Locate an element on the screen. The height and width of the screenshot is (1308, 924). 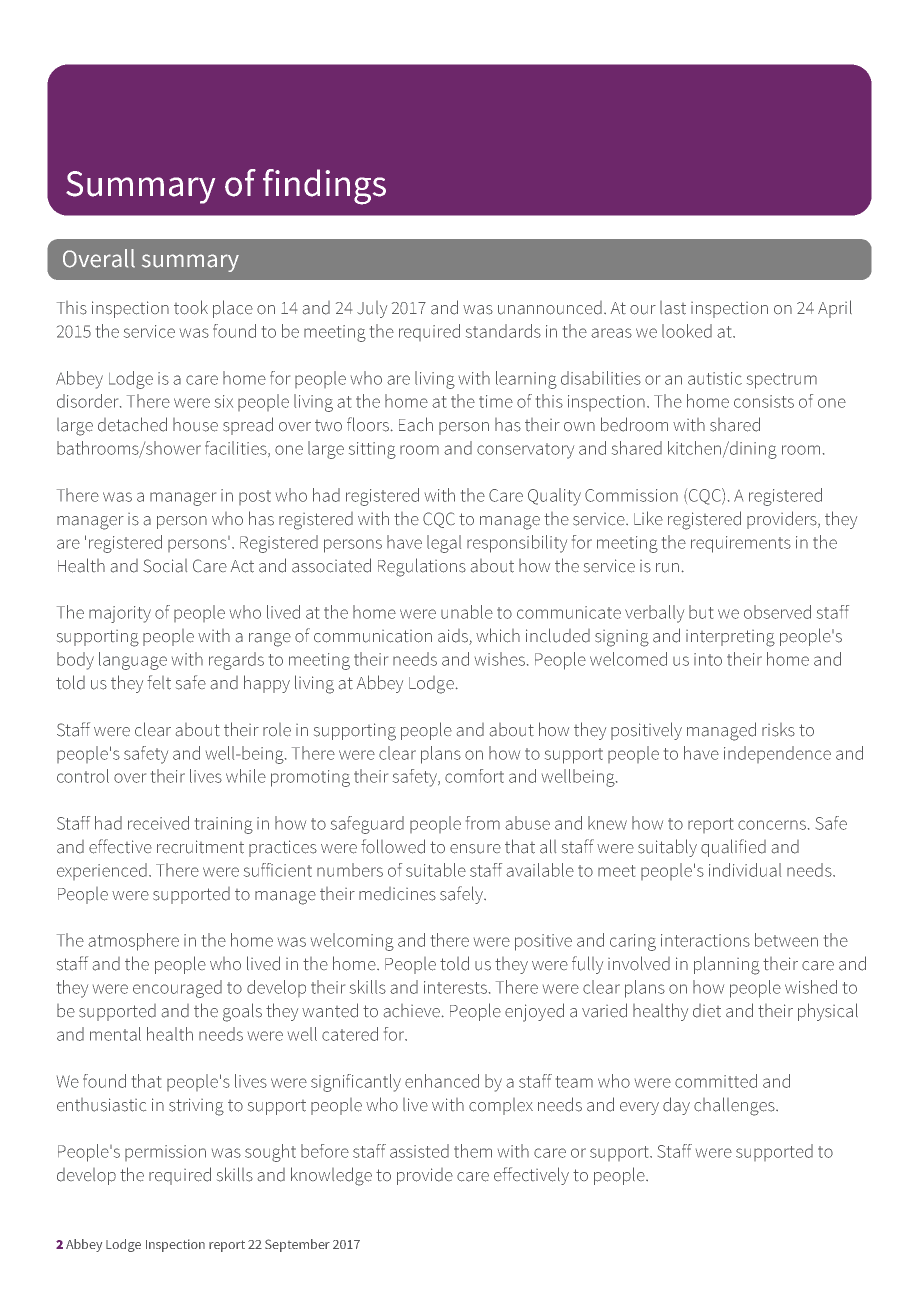
took is located at coordinates (191, 307).
